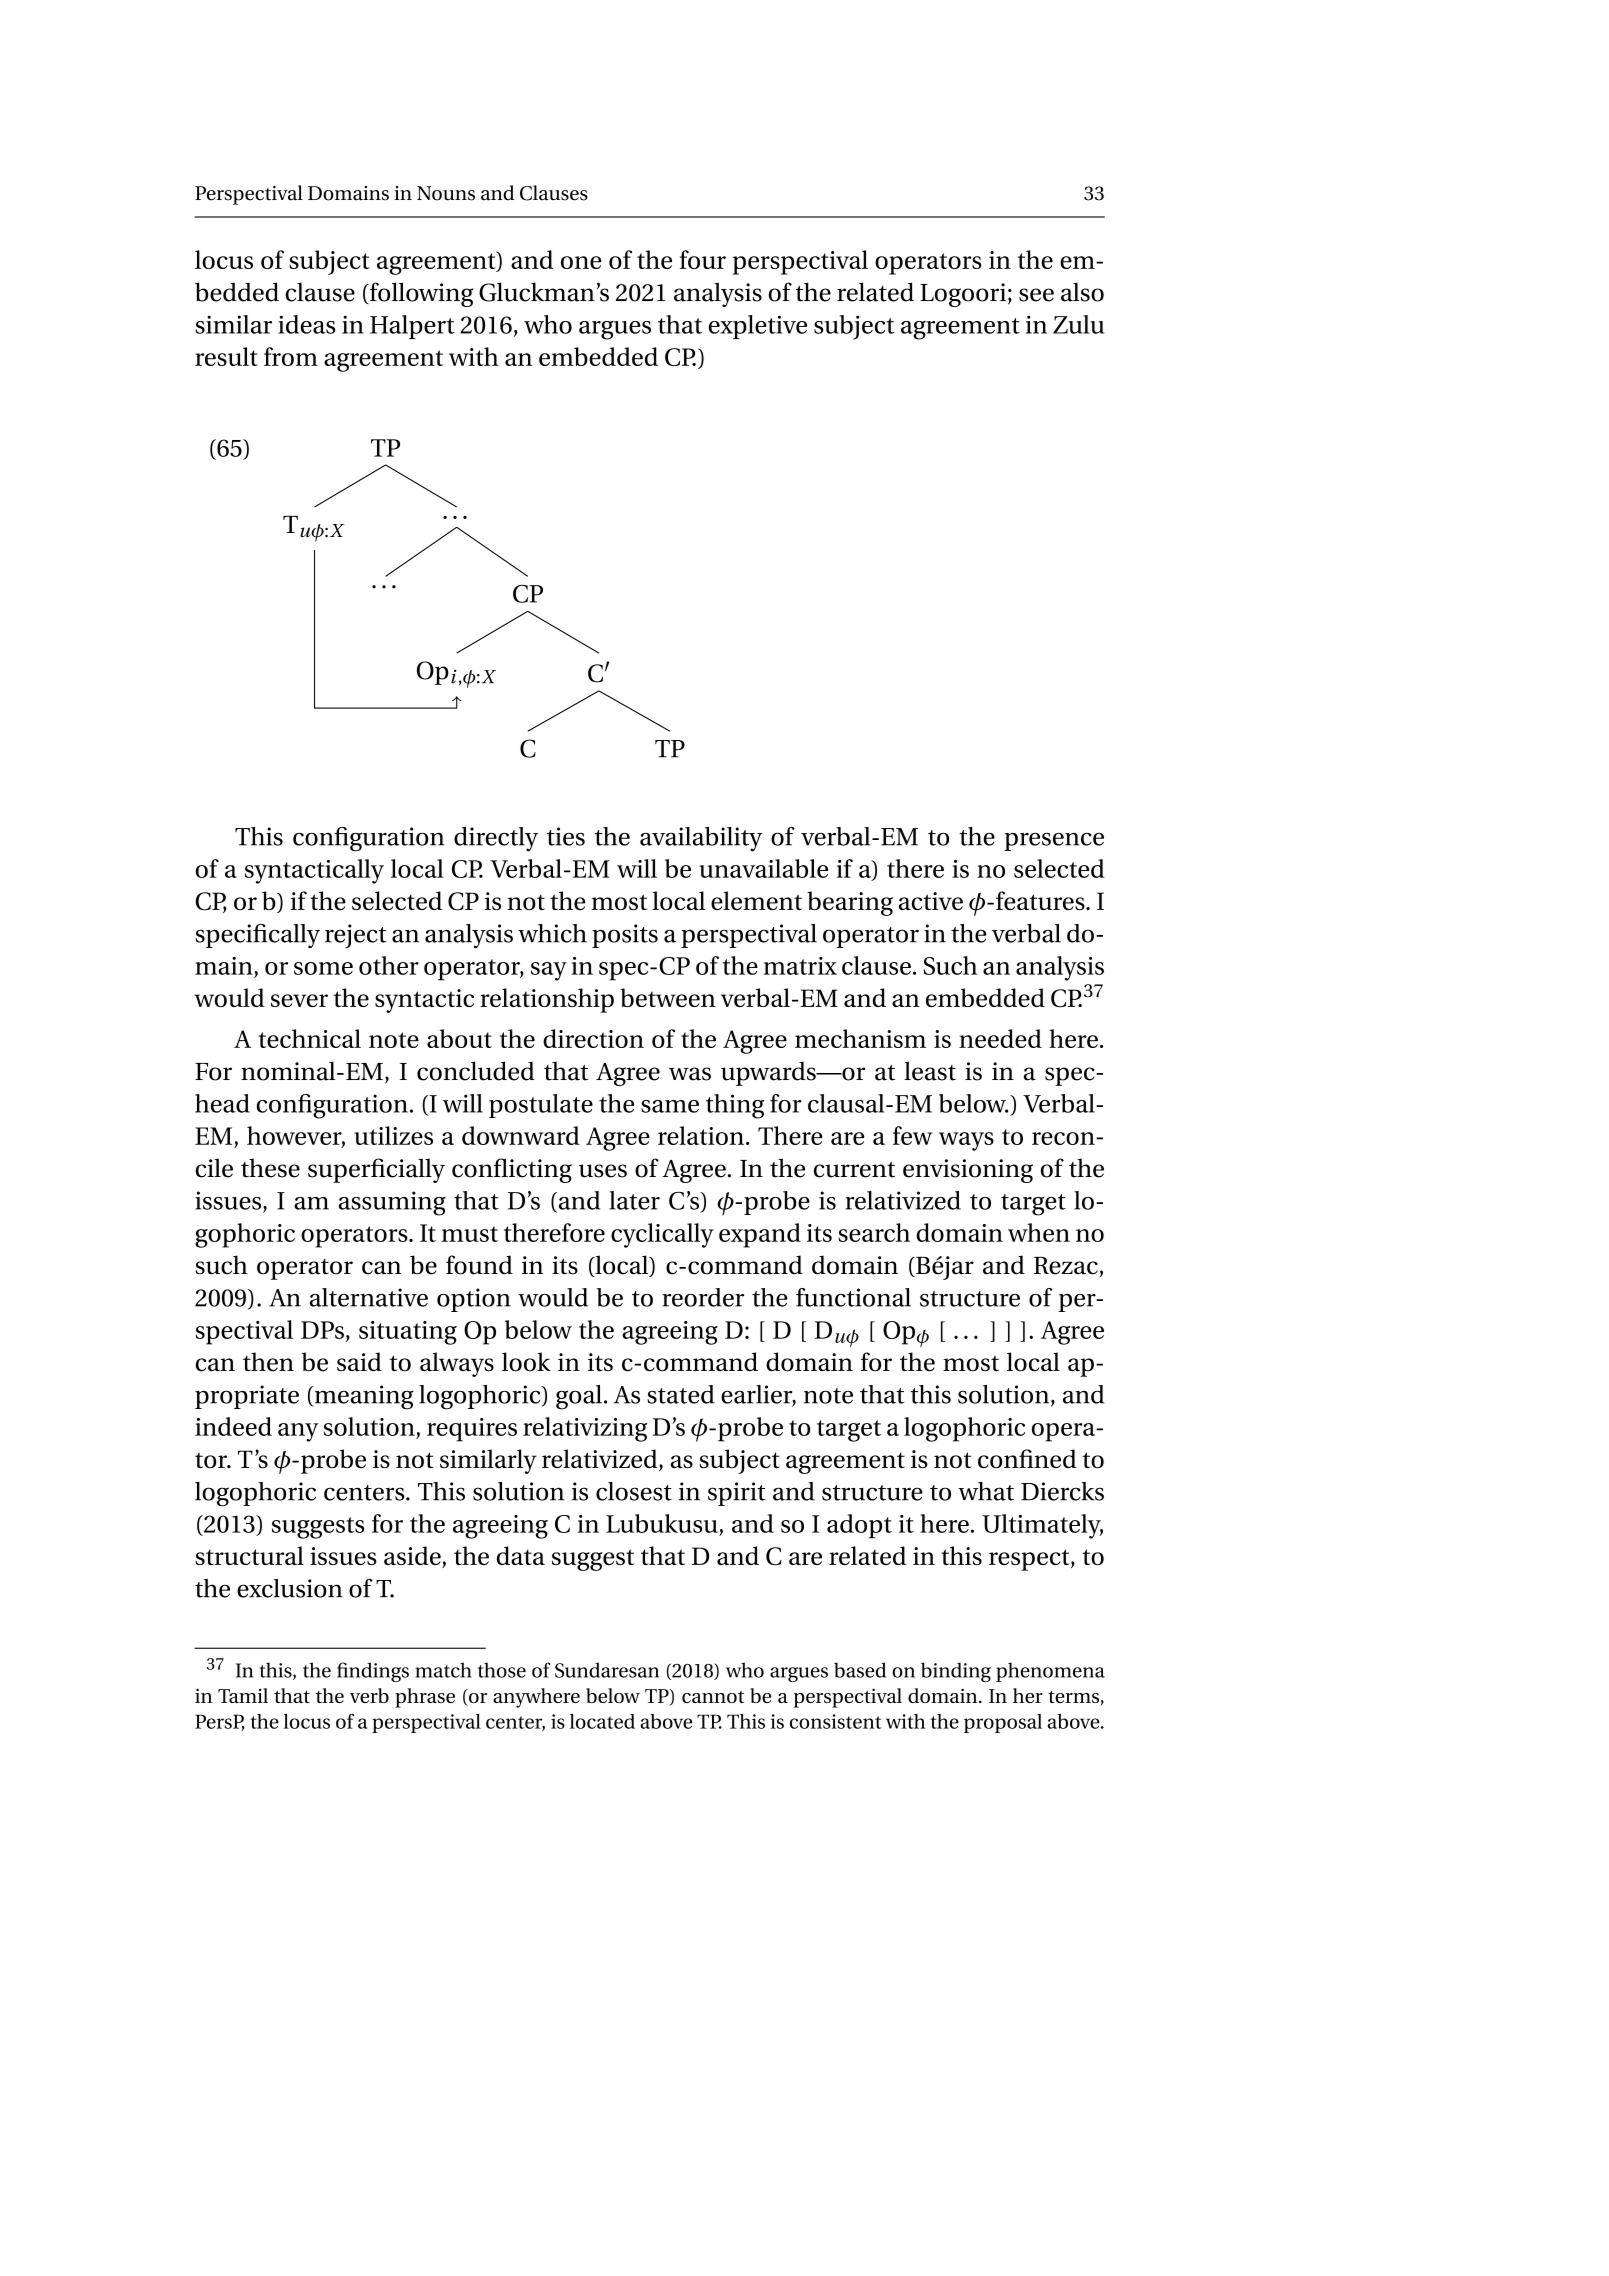 Image resolution: width=1609 pixels, height=2276 pixels. Describe the element at coordinates (1036, 295) in the document. I see `see` at that location.
